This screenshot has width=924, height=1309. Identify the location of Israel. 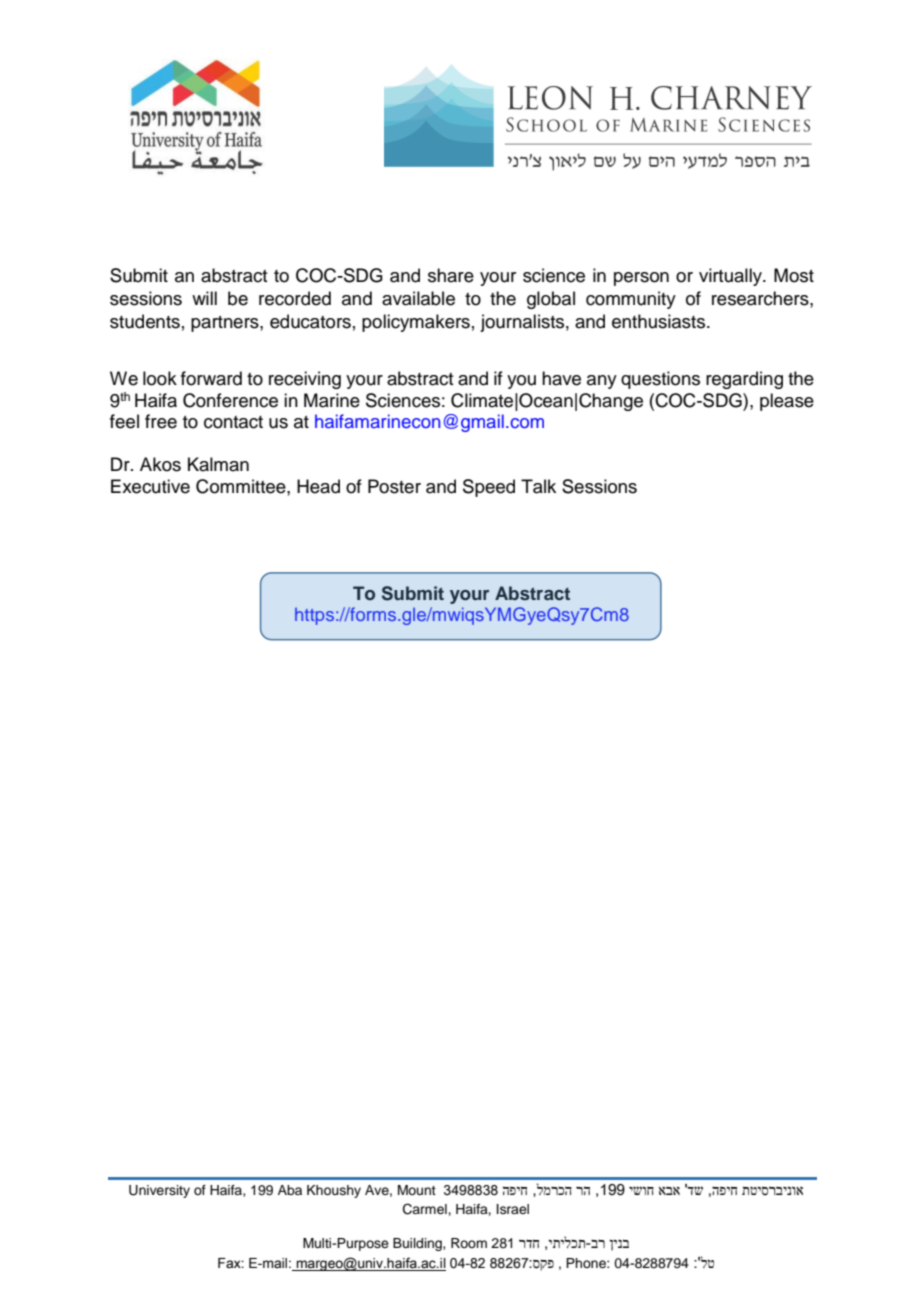
(513, 1209).
